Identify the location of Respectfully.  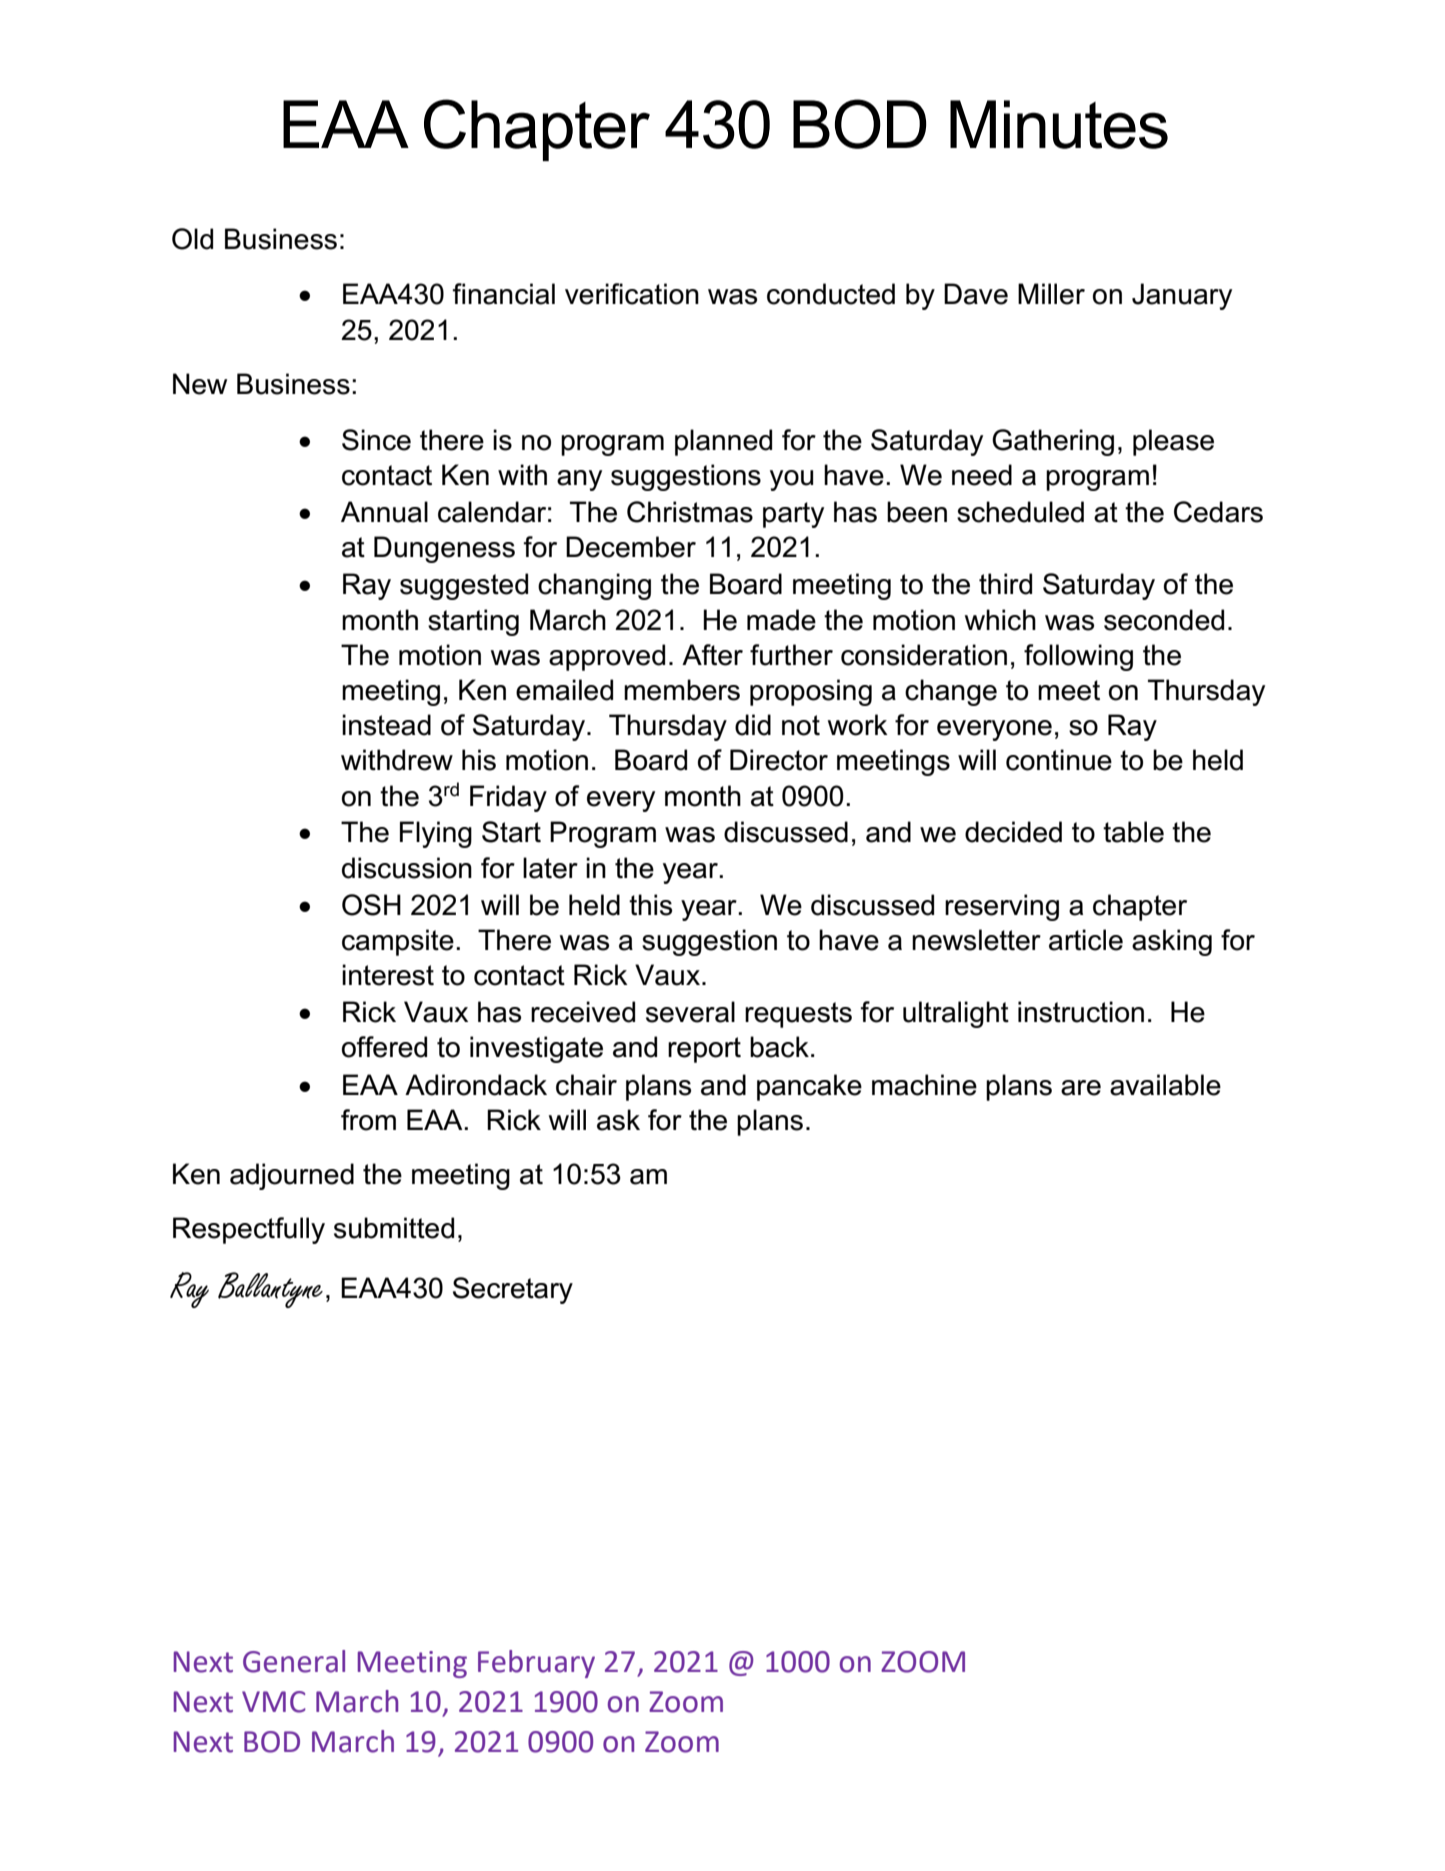
(249, 1230).
